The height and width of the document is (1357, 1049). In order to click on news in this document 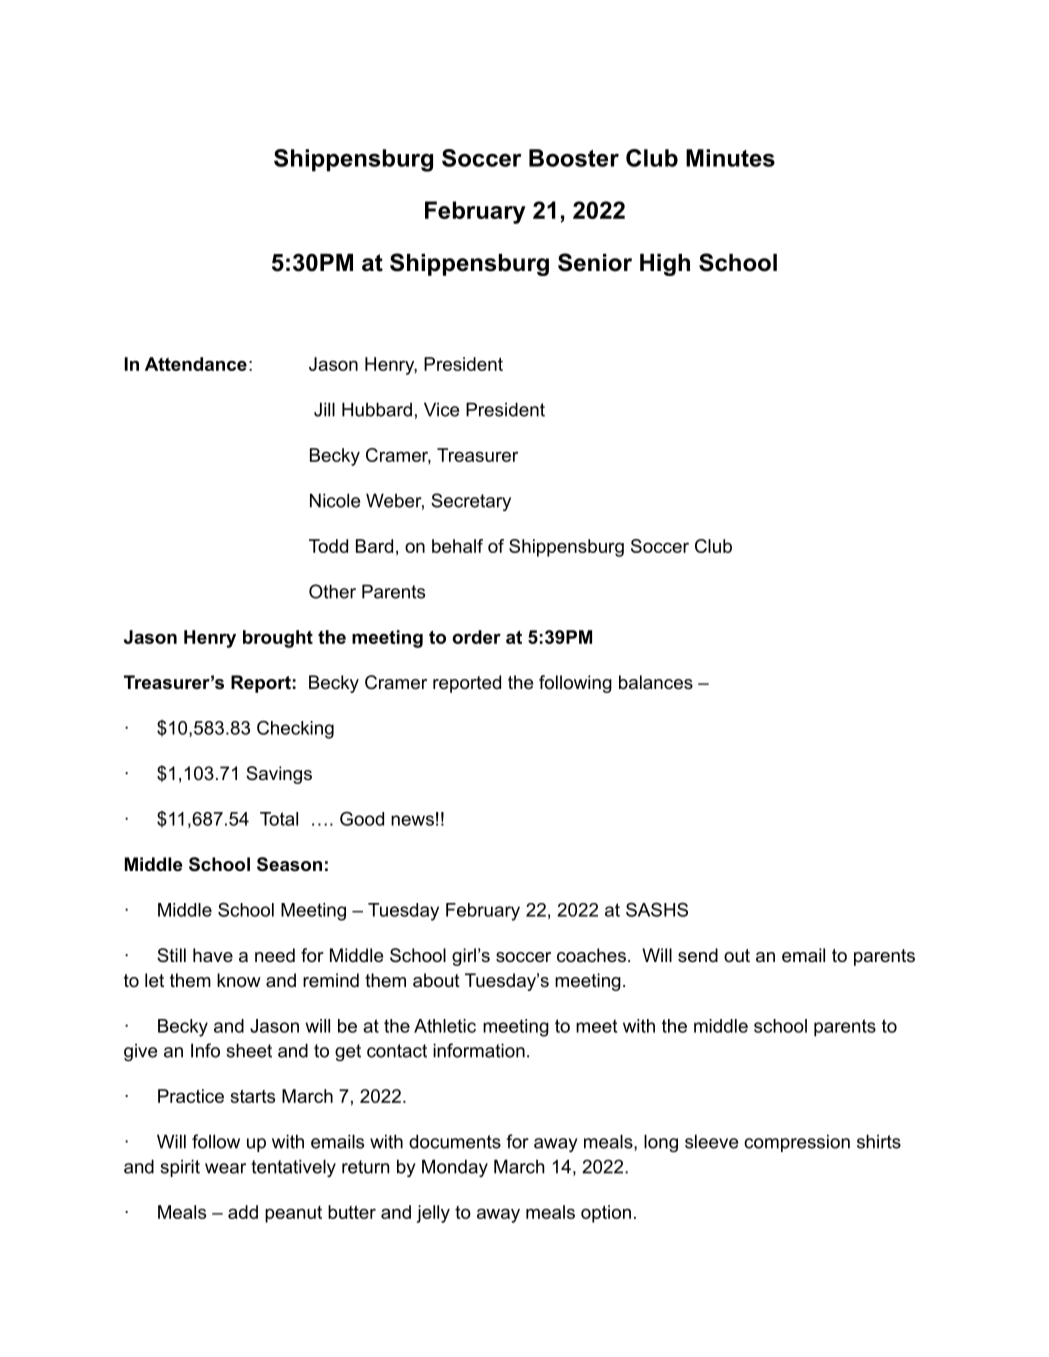, I will do `click(412, 820)`.
